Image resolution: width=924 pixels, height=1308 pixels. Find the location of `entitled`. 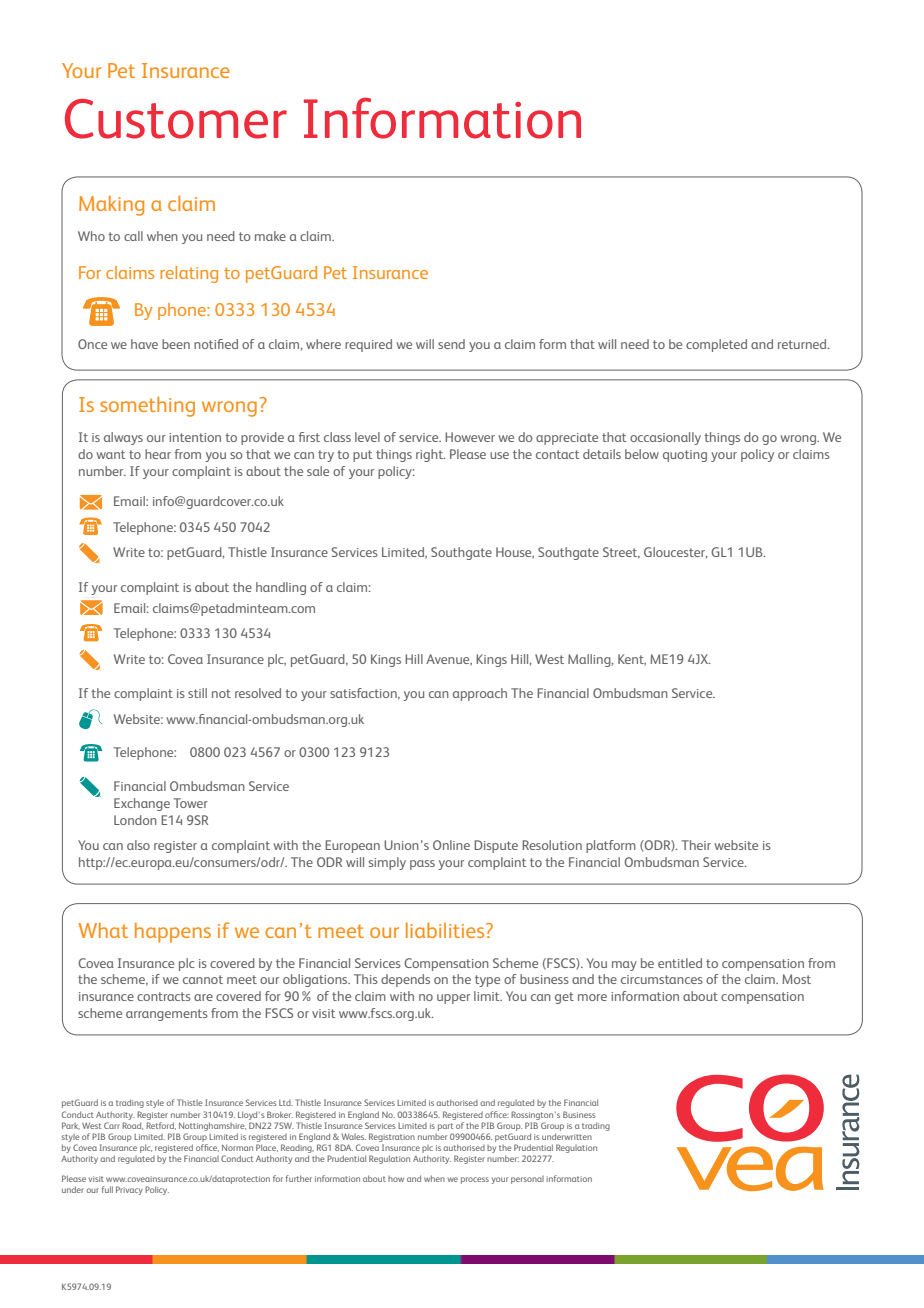

entitled is located at coordinates (680, 963).
